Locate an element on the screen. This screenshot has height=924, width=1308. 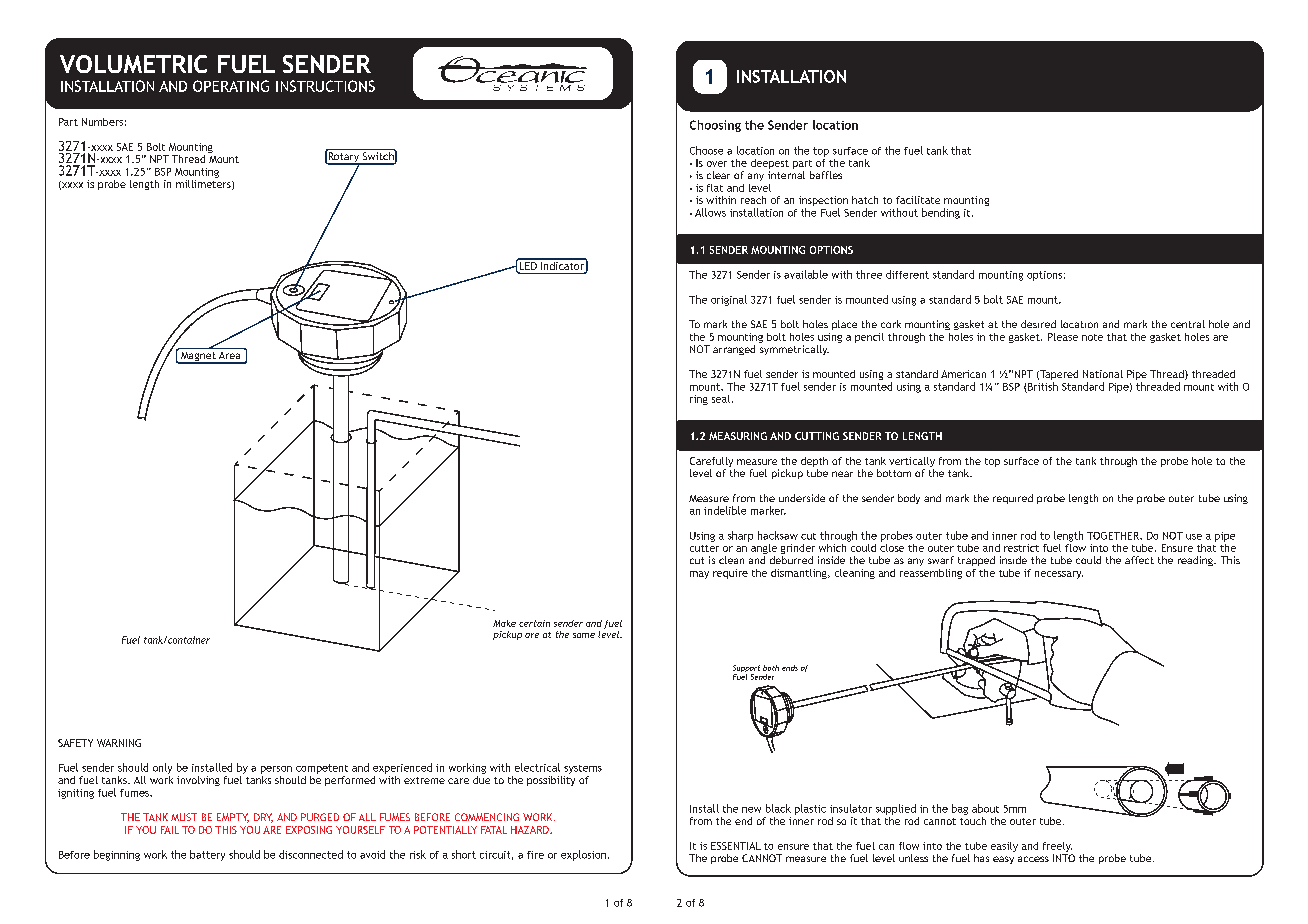
original is located at coordinates (729, 300).
